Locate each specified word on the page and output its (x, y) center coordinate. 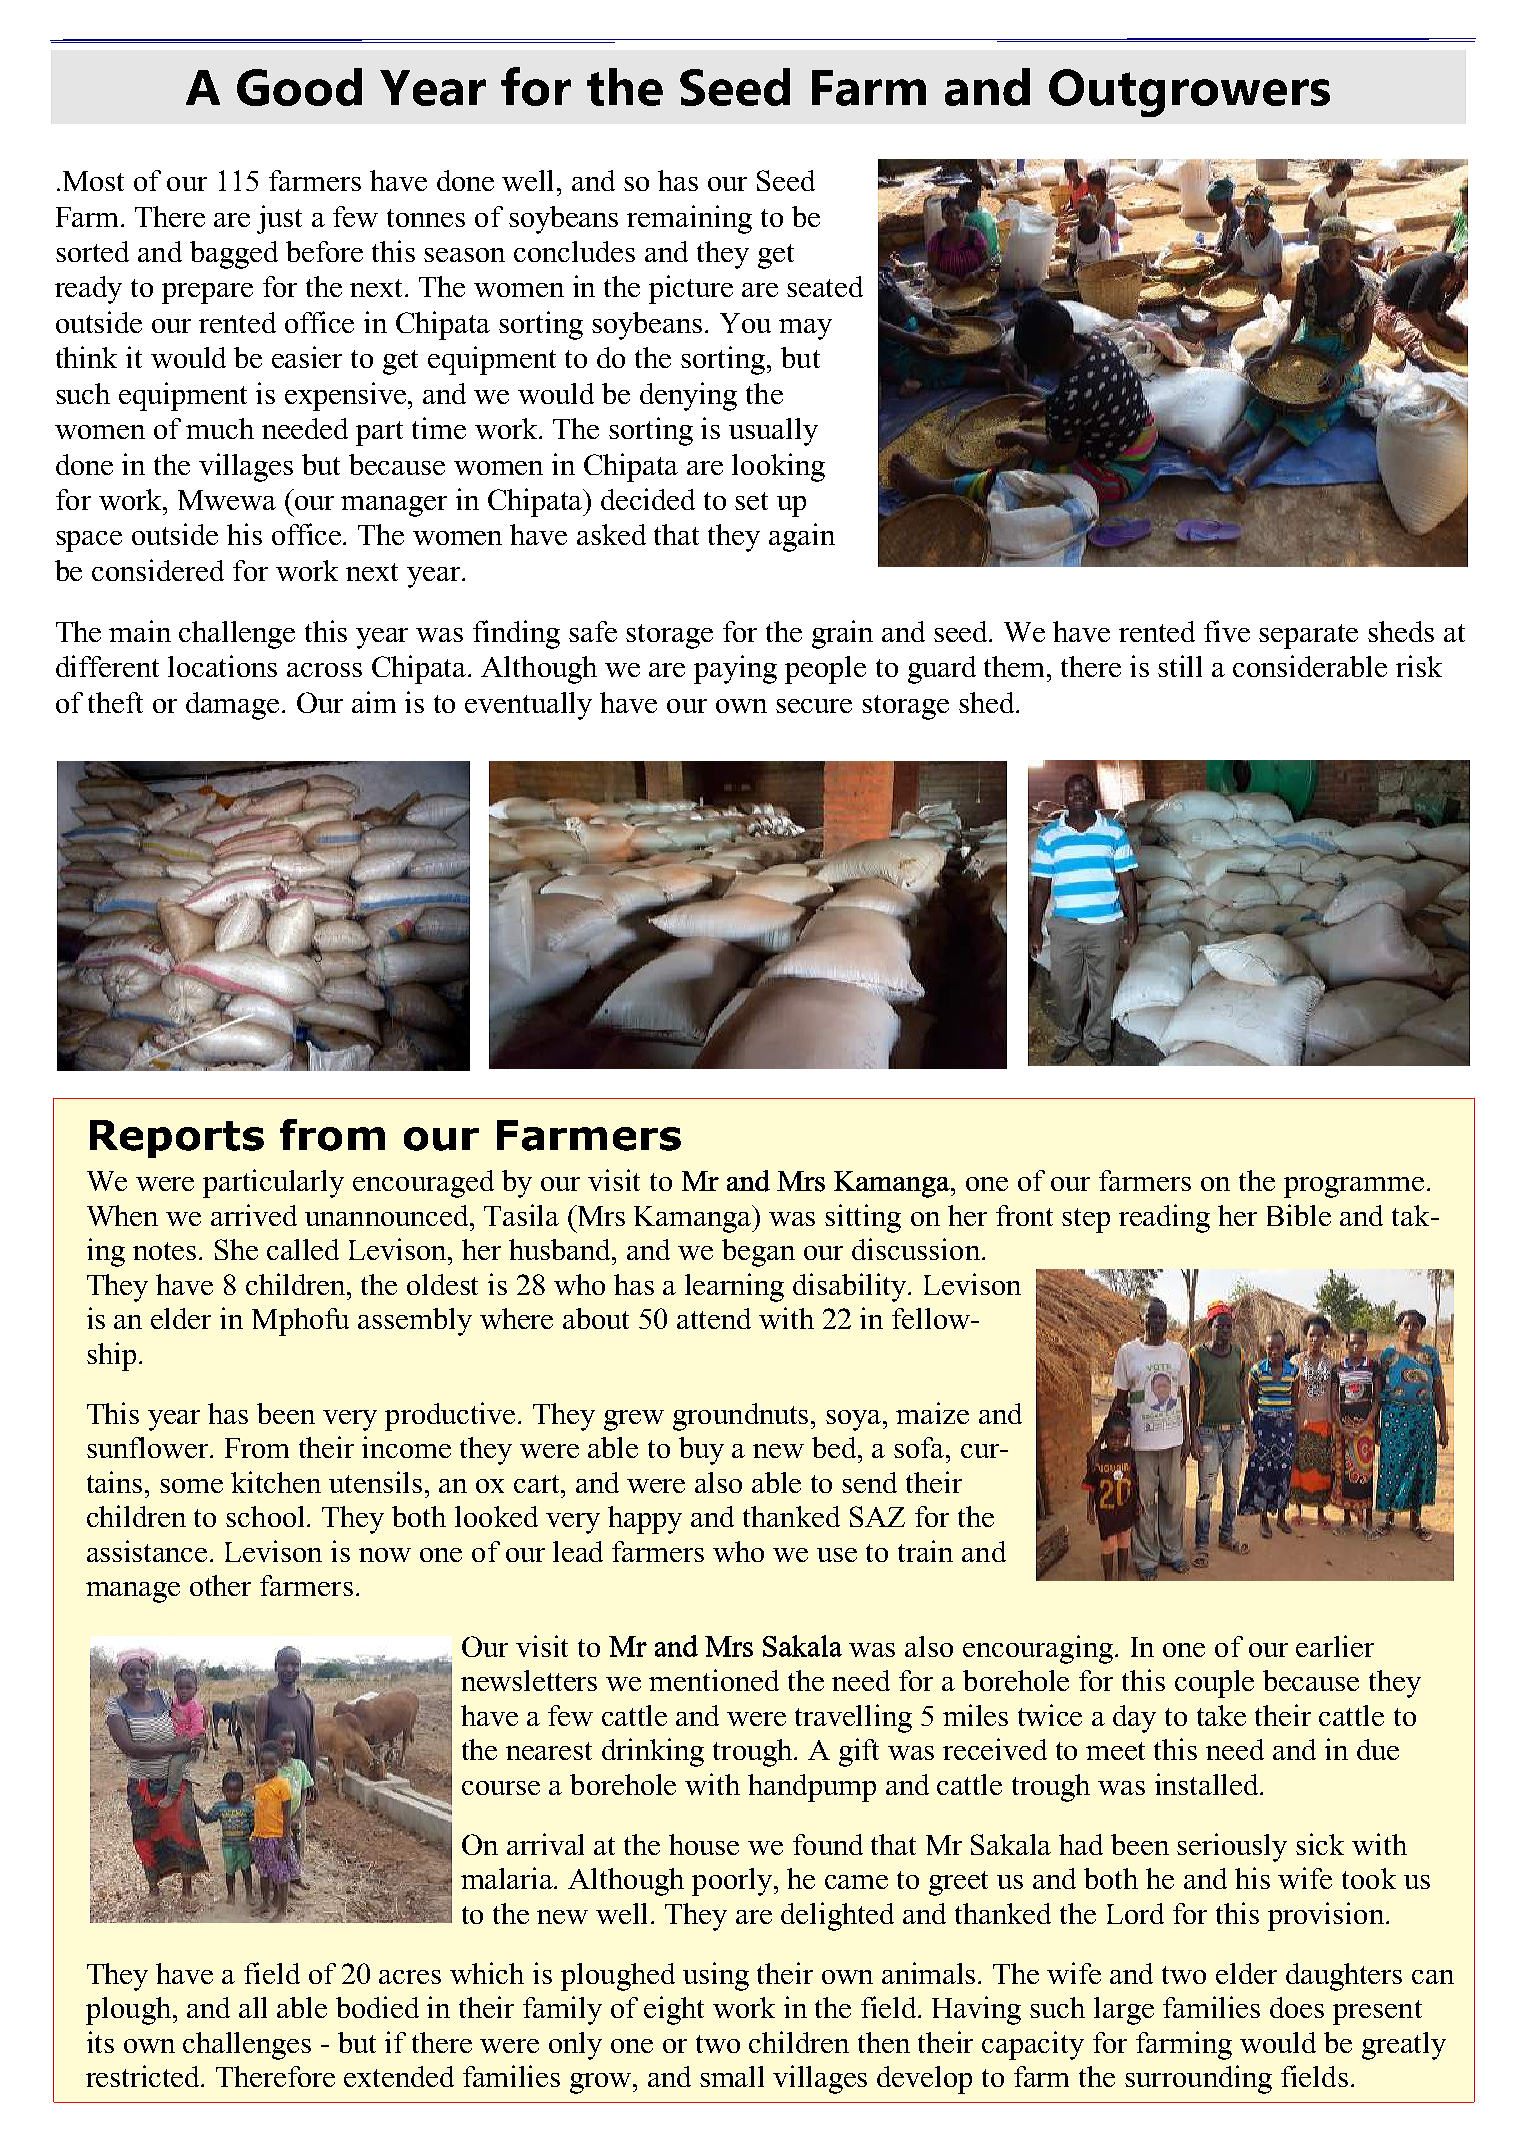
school (267, 1516)
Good (299, 87)
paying (735, 669)
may (805, 329)
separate (1308, 636)
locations (222, 666)
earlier (1335, 1646)
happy (645, 1520)
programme (1354, 1187)
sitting (863, 1218)
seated (825, 286)
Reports (177, 1139)
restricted (144, 2076)
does (1297, 2007)
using (716, 1976)
